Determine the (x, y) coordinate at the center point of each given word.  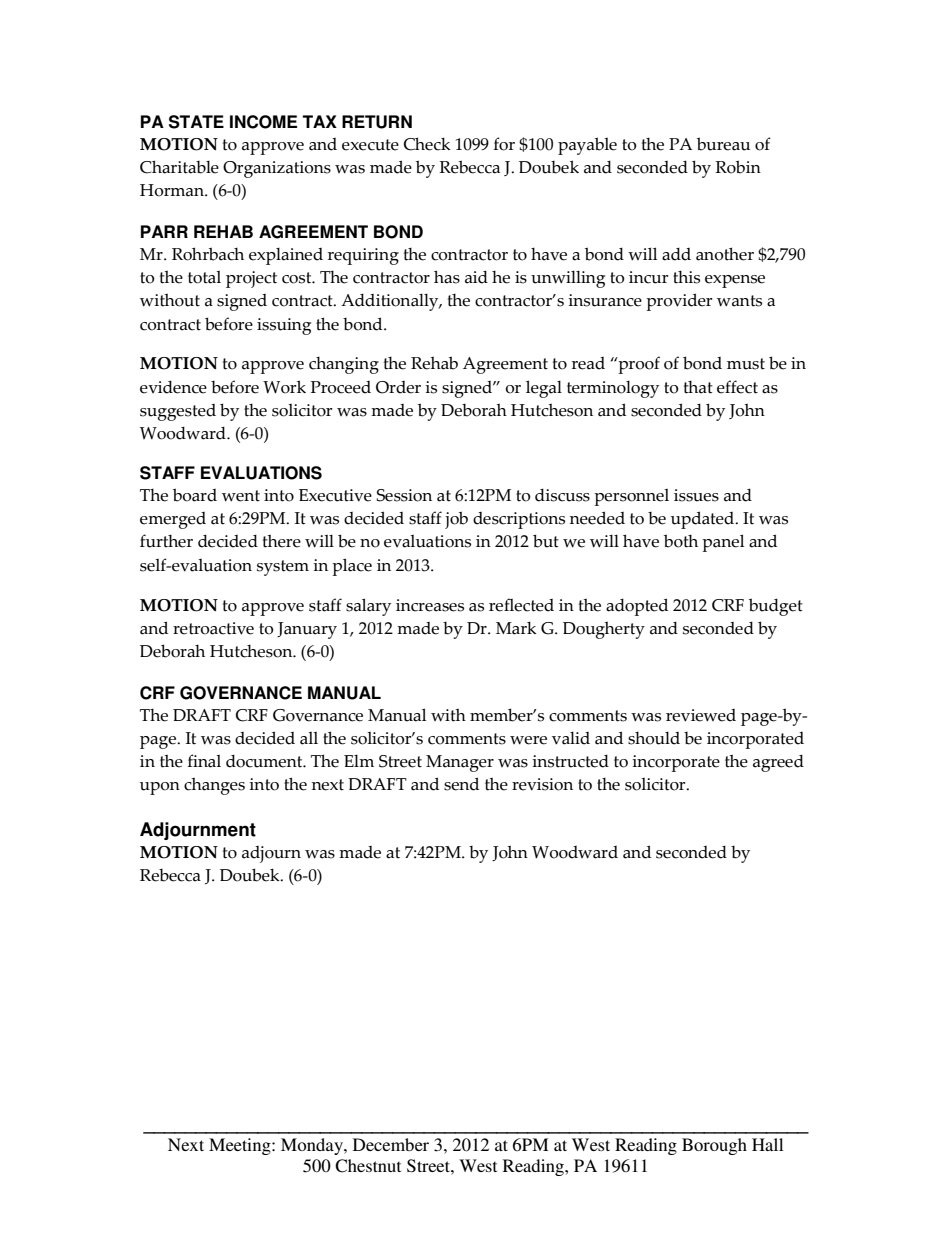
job (456, 520)
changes (214, 786)
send (461, 784)
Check (427, 144)
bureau (723, 144)
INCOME (263, 122)
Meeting (241, 1146)
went (241, 496)
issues (696, 495)
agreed (778, 763)
